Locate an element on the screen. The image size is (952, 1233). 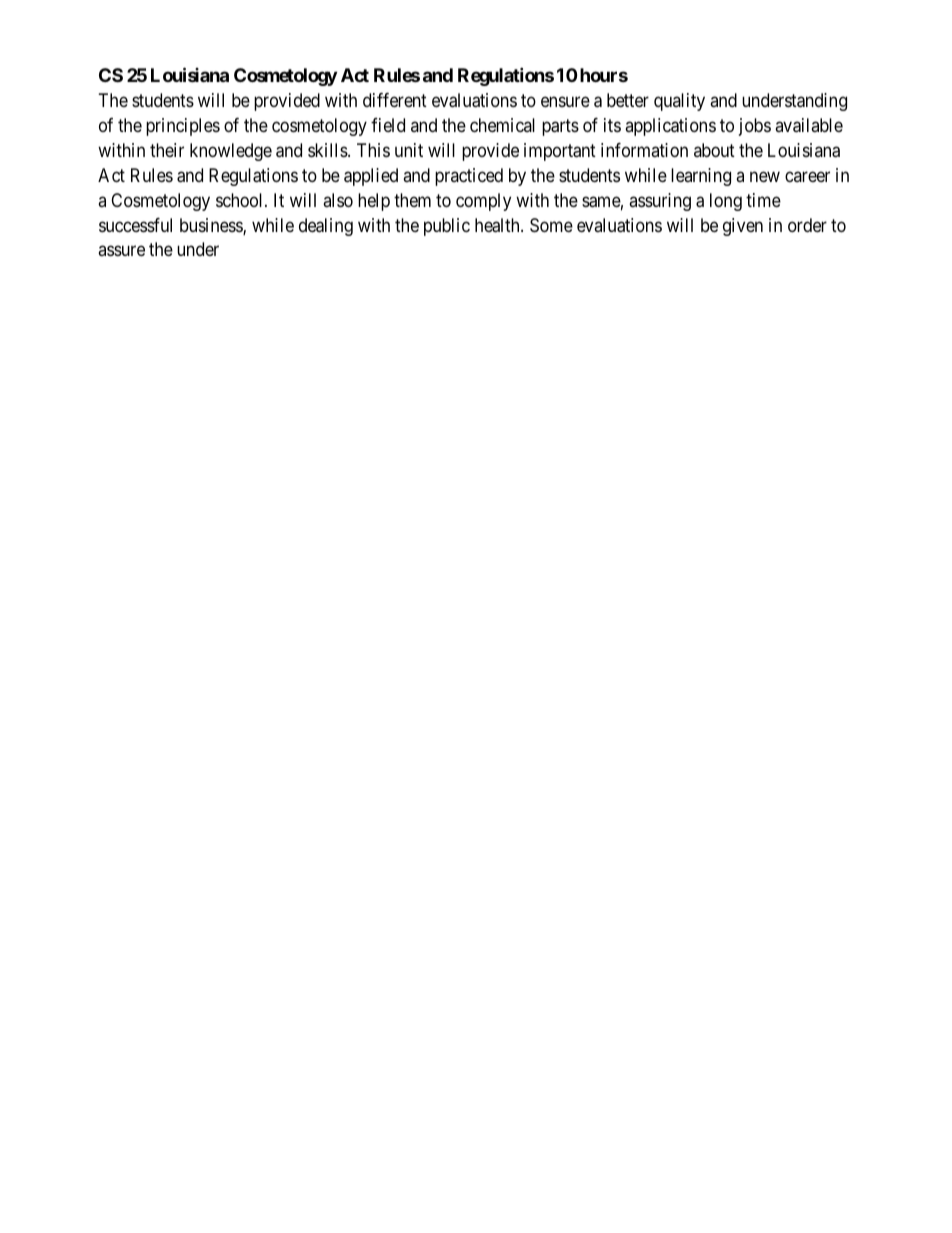
unit is located at coordinates (409, 150).
